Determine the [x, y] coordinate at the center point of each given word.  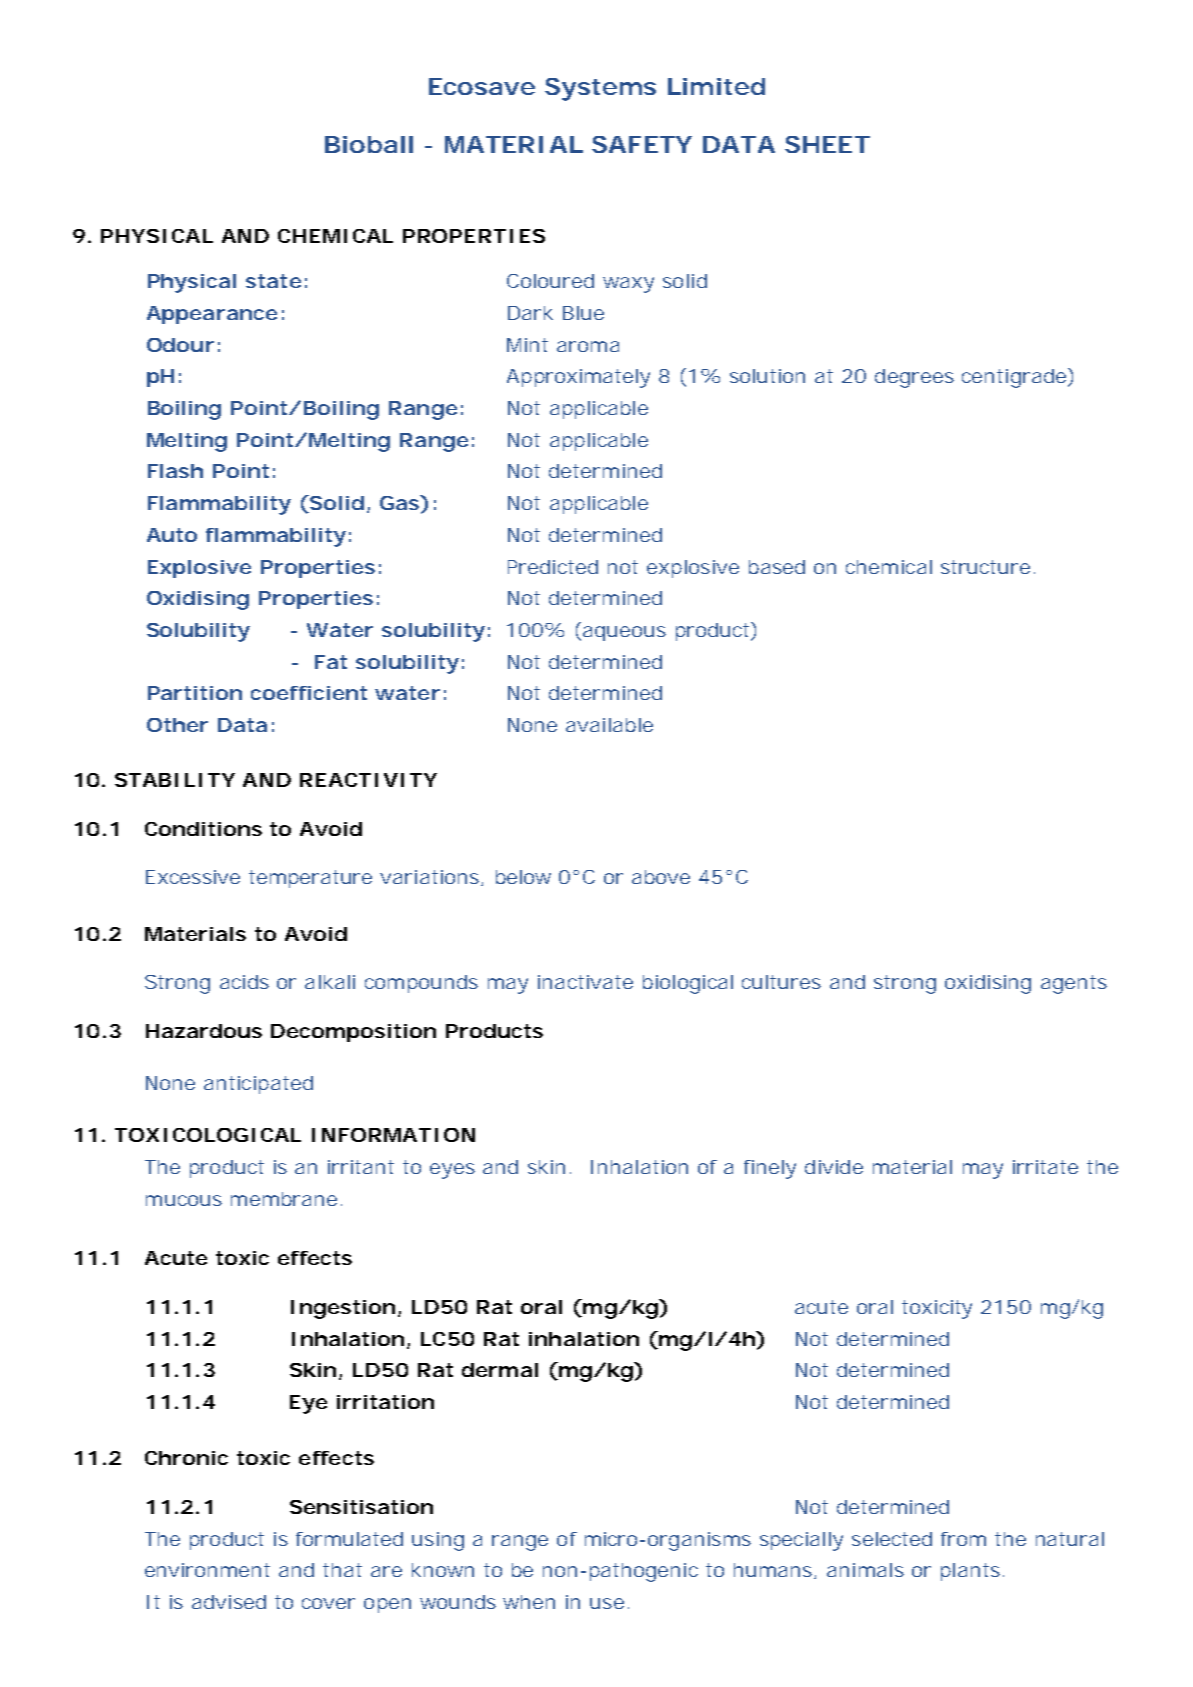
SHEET [827, 144]
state [273, 281]
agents [1074, 984]
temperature [310, 879]
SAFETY [642, 144]
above [661, 877]
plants [972, 1572]
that [342, 1570]
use [607, 1603]
